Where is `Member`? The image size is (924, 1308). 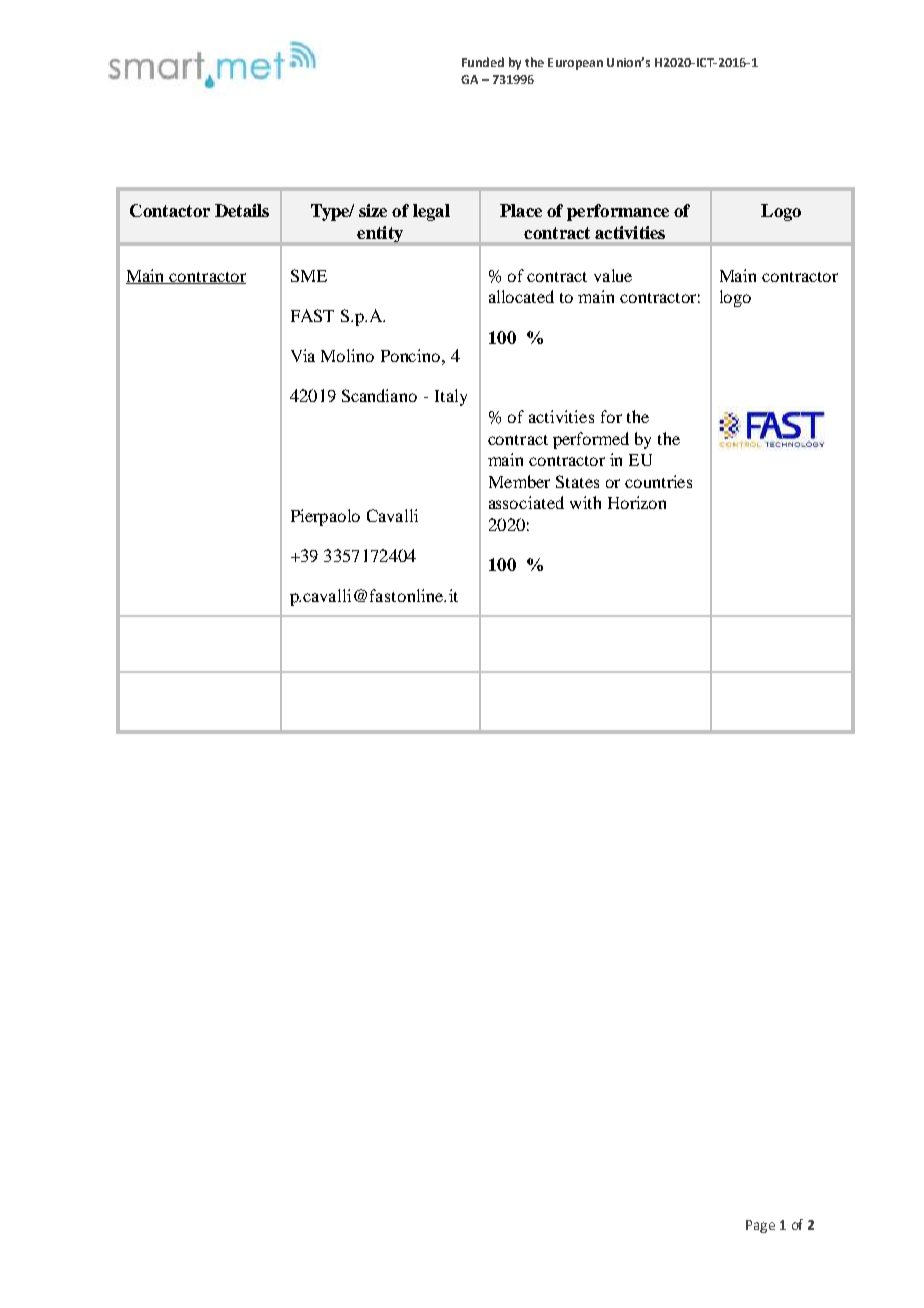
Member is located at coordinates (519, 481).
